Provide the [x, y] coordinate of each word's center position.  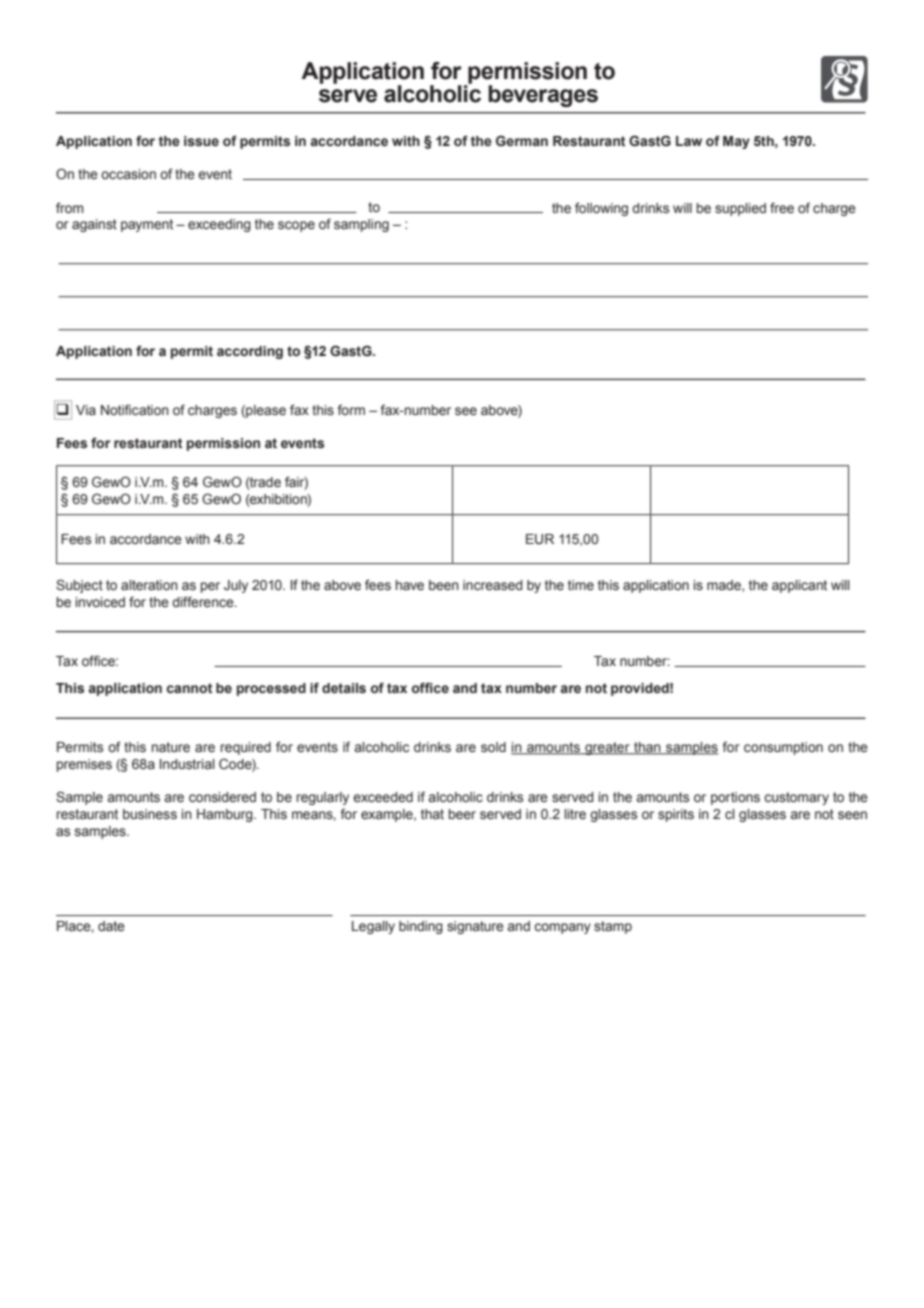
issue [201, 141]
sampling [361, 225]
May [736, 142]
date [111, 926]
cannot [189, 688]
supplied [740, 209]
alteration [149, 585]
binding [421, 927]
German [522, 141]
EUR [540, 539]
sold [493, 747]
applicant [799, 586]
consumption [783, 748]
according [250, 352]
